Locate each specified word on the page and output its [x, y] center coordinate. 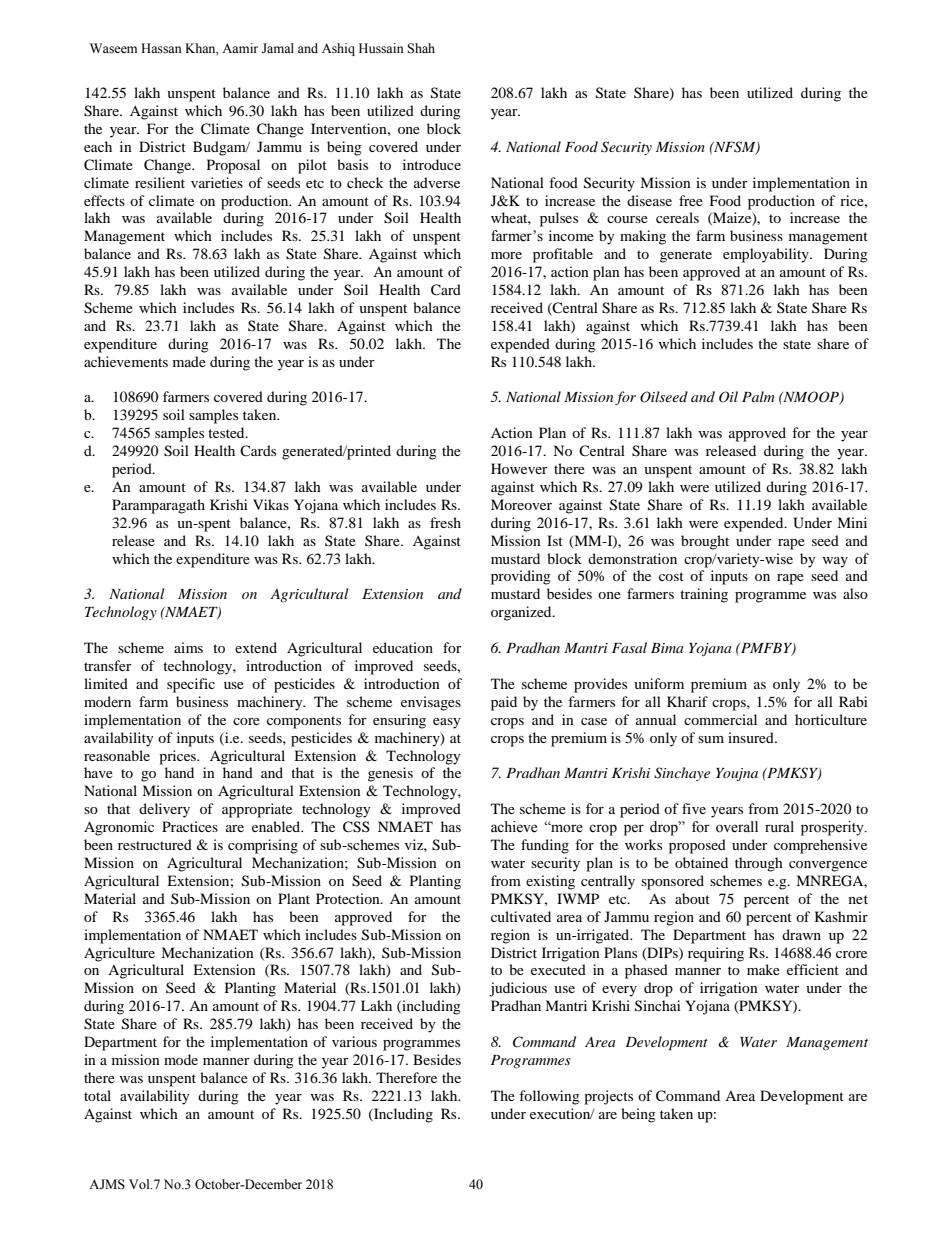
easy [447, 723]
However [519, 468]
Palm [758, 396]
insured [752, 737]
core [246, 721]
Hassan [161, 48]
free [691, 200]
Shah [421, 48]
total [97, 1095]
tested [227, 432]
